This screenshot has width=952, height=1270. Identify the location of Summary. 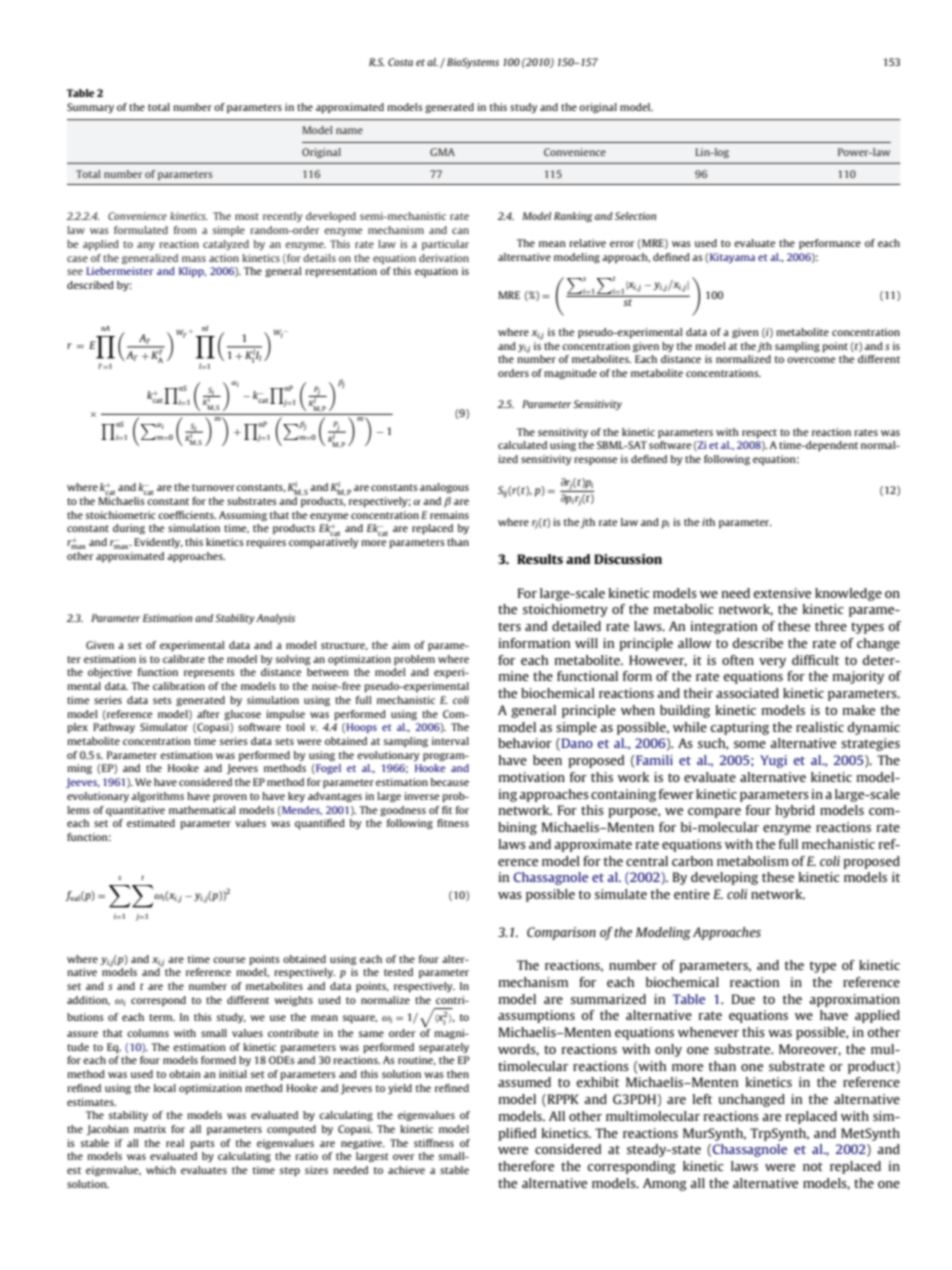
(90, 108).
